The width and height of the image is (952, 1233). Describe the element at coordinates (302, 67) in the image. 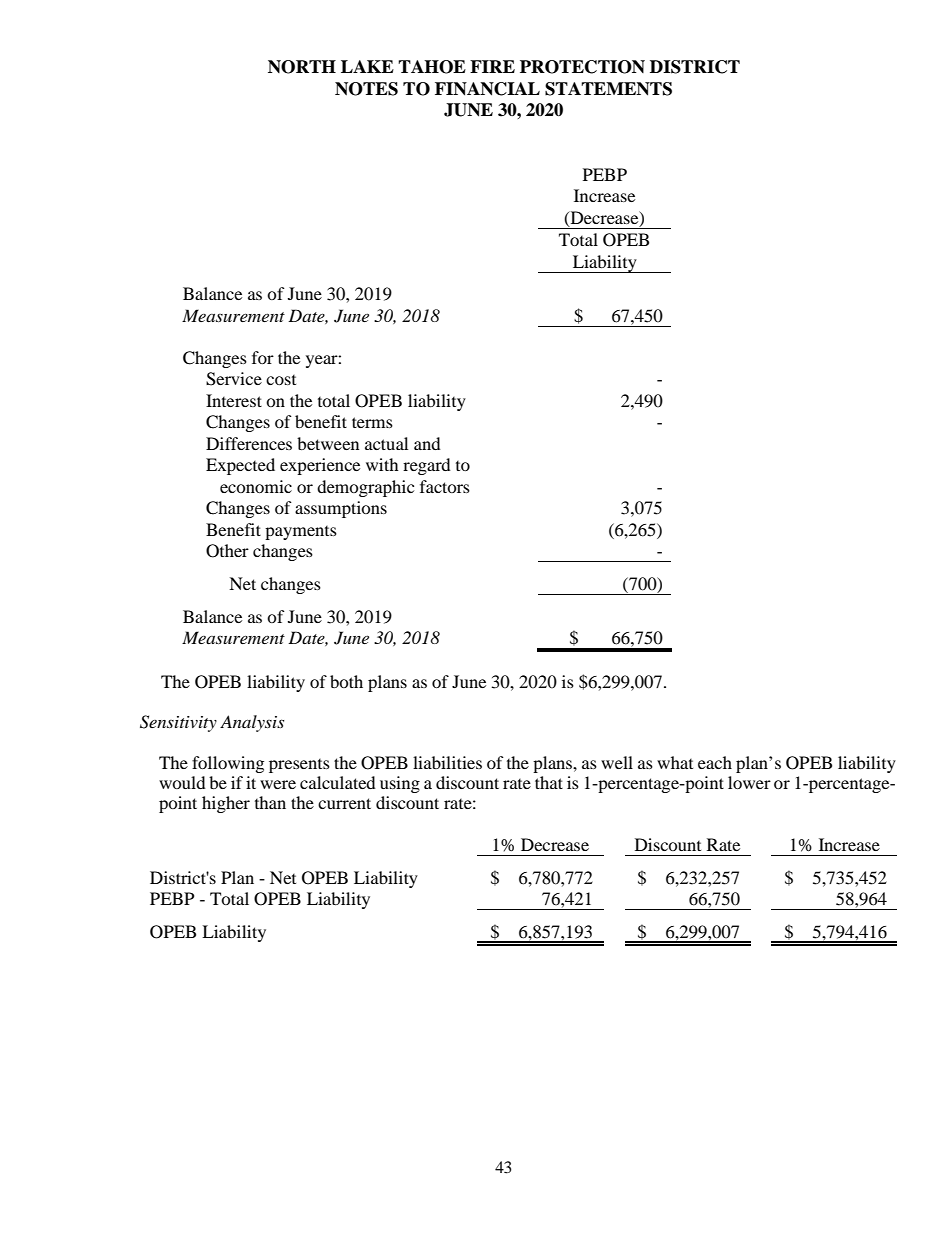

I see `NORTH` at that location.
